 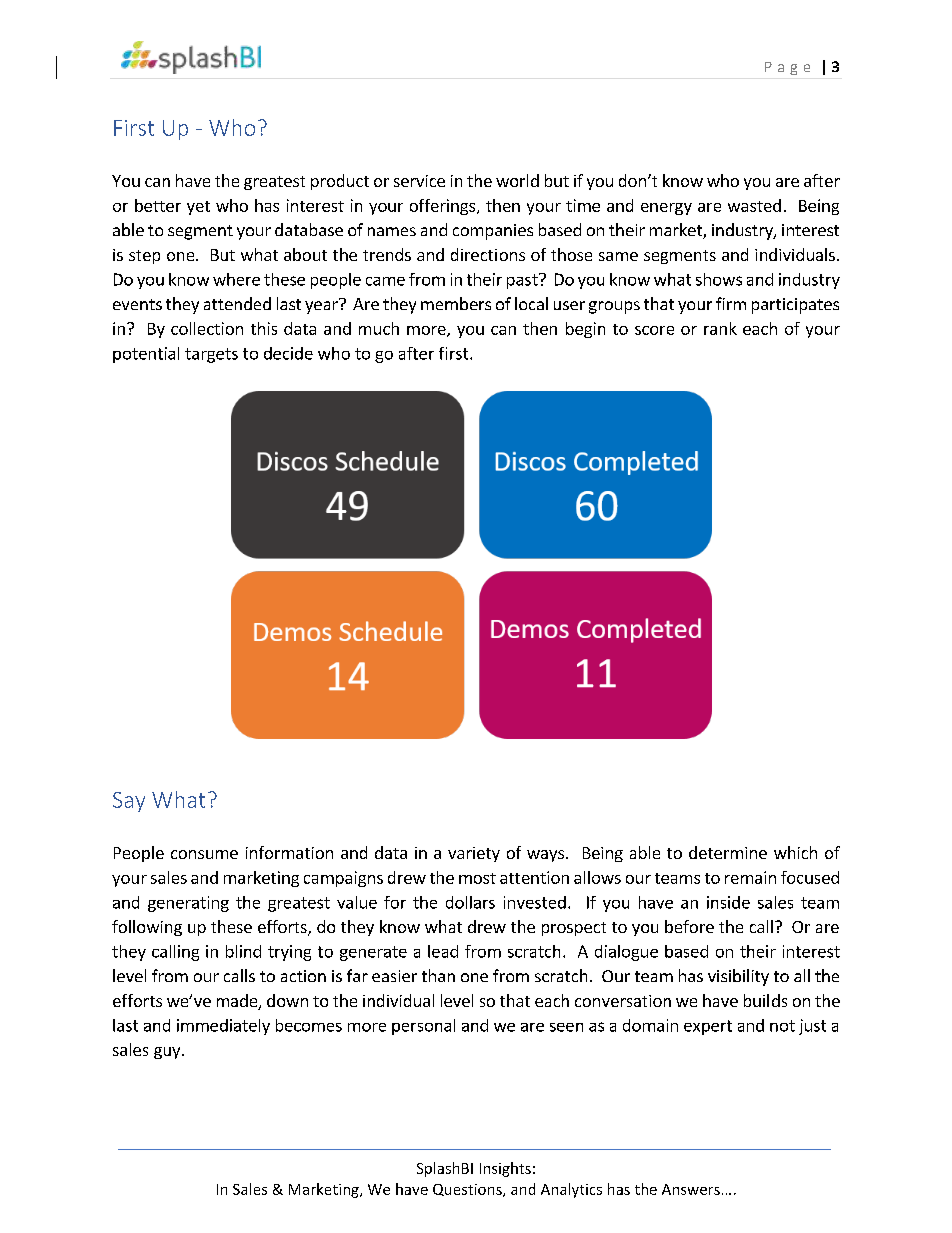 I want to click on offerings, so click(x=444, y=207).
